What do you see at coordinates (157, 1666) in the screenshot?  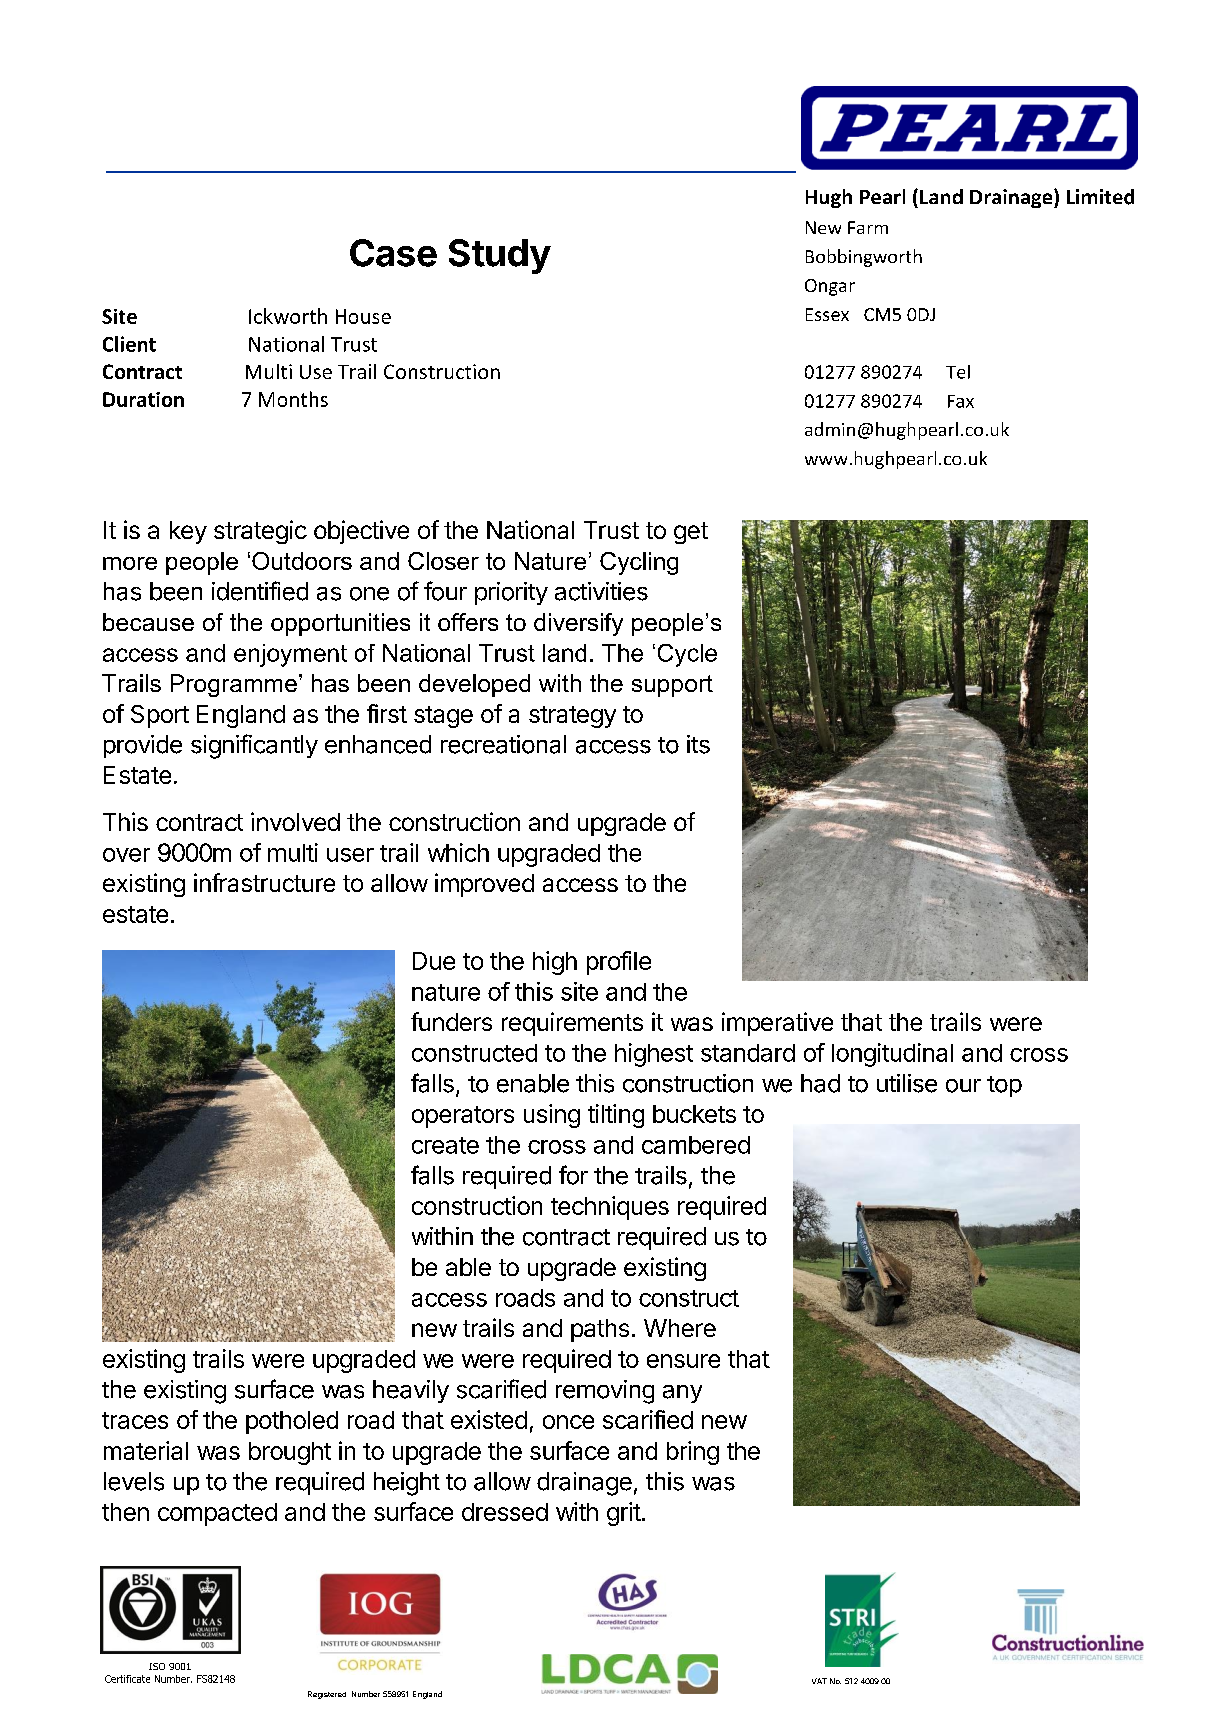 I see `ISO` at bounding box center [157, 1666].
